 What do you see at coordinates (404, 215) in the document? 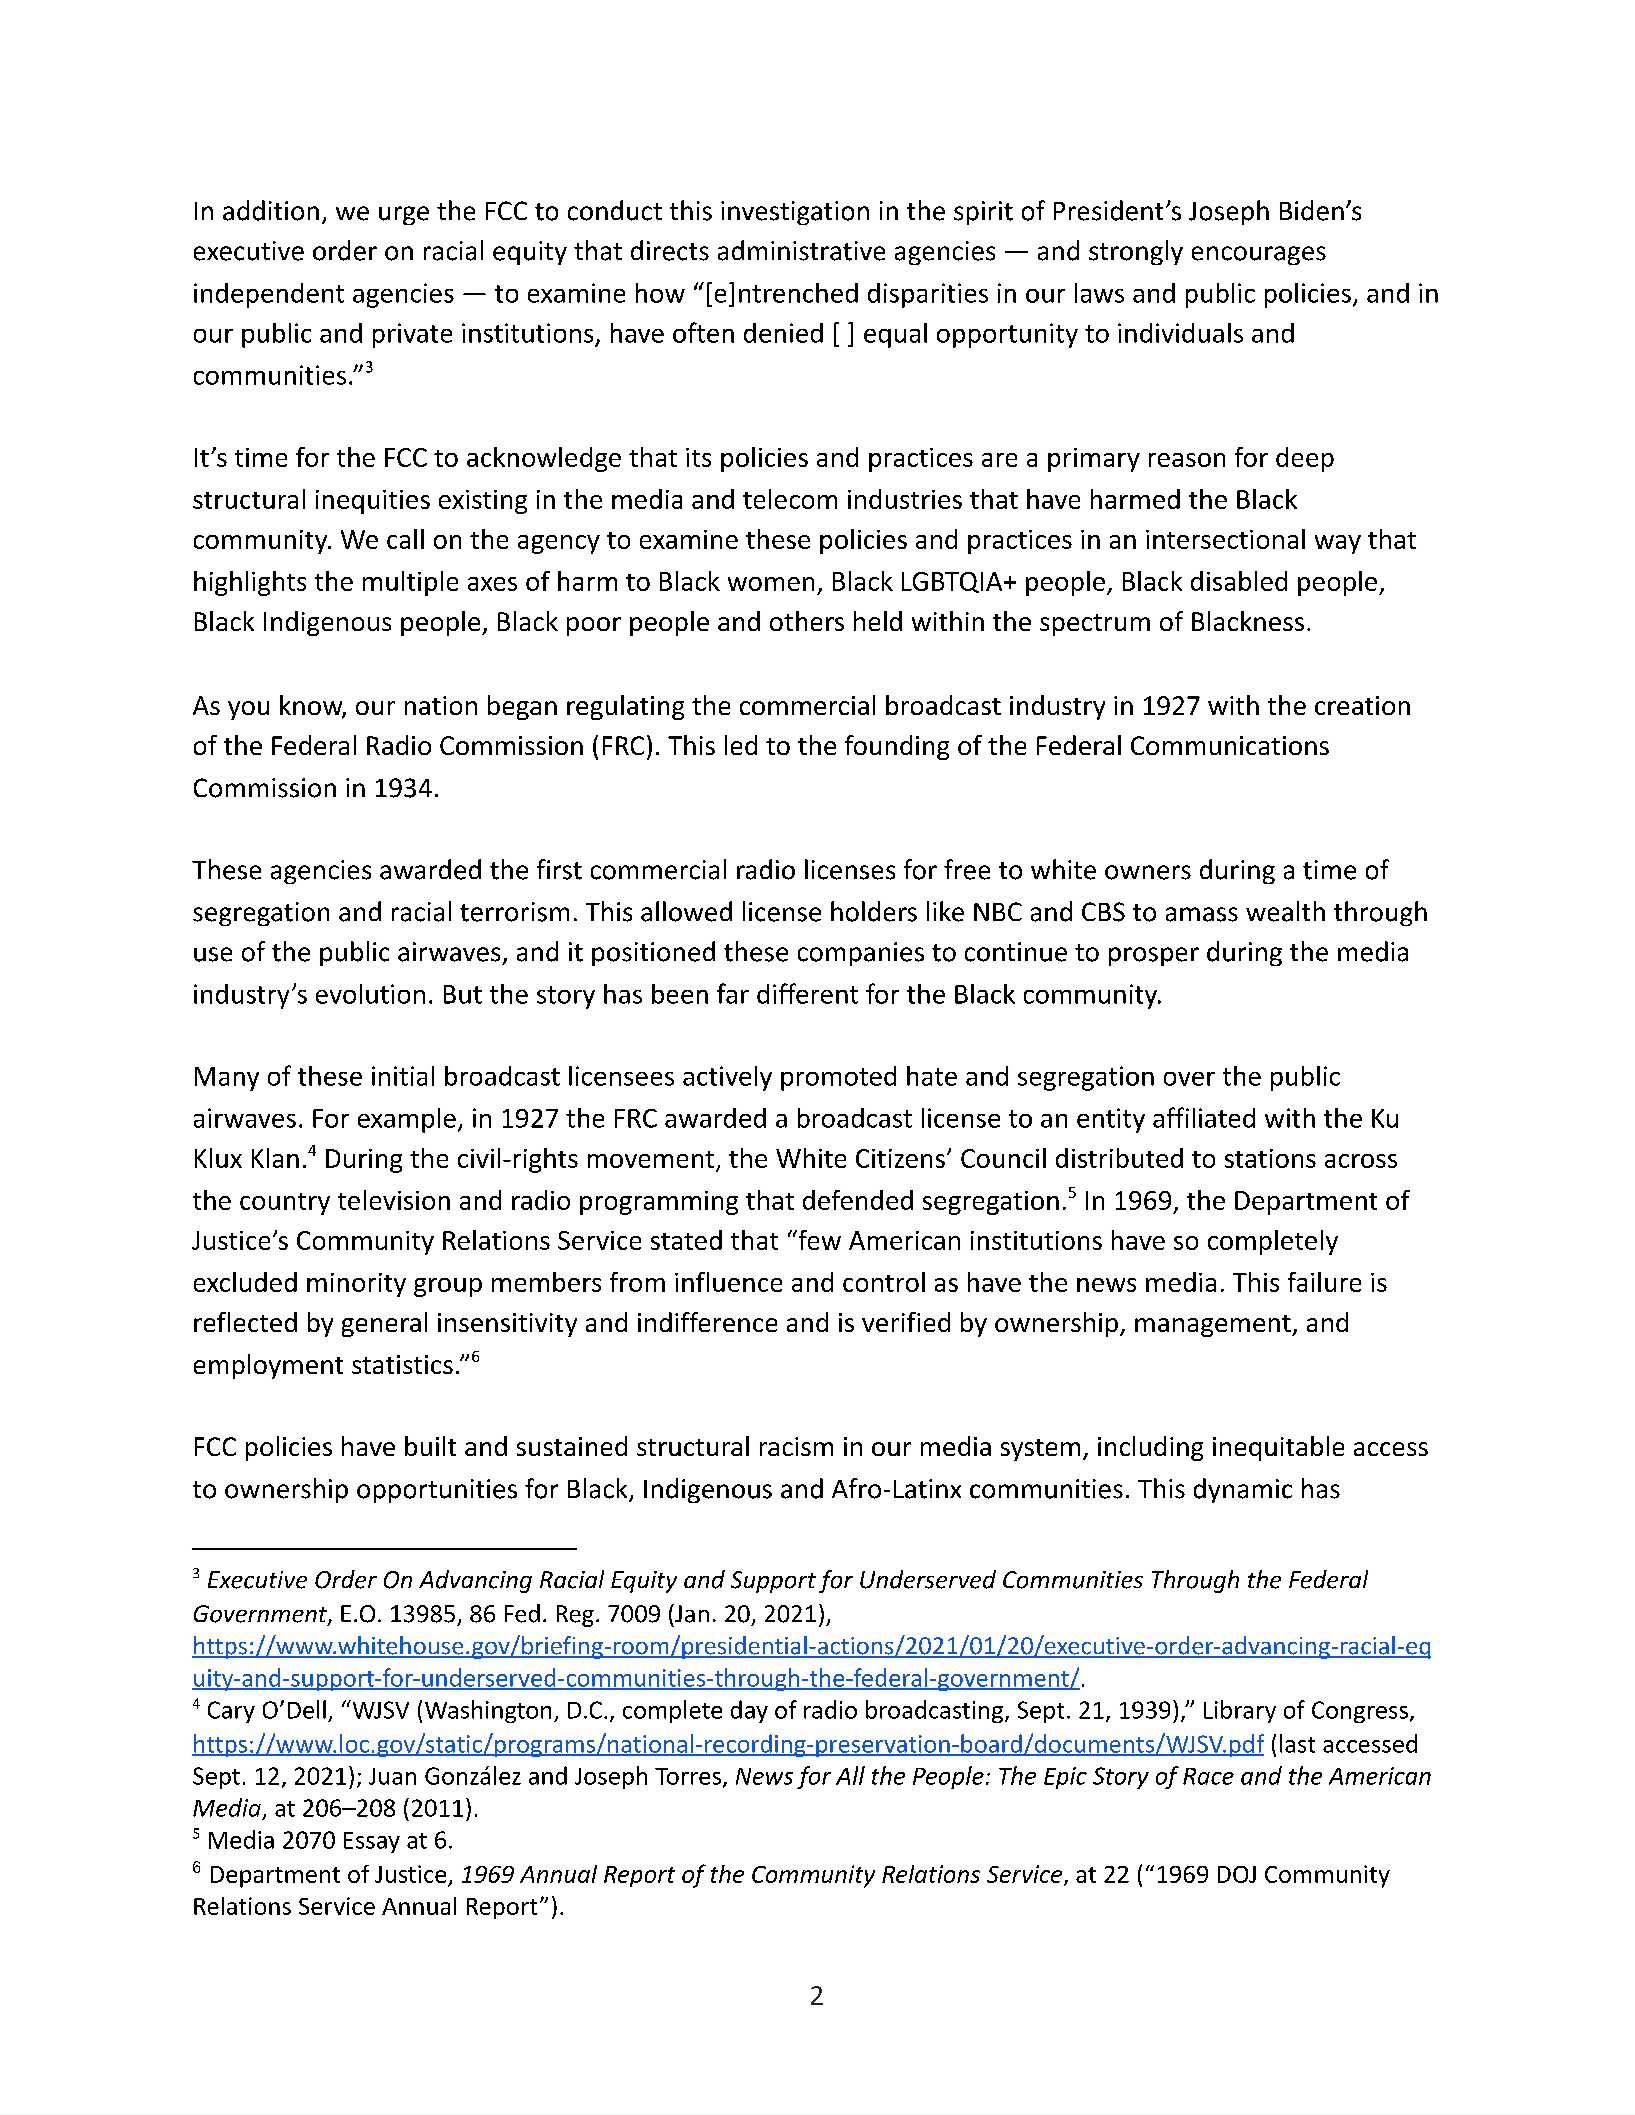
I see `urge` at bounding box center [404, 215].
